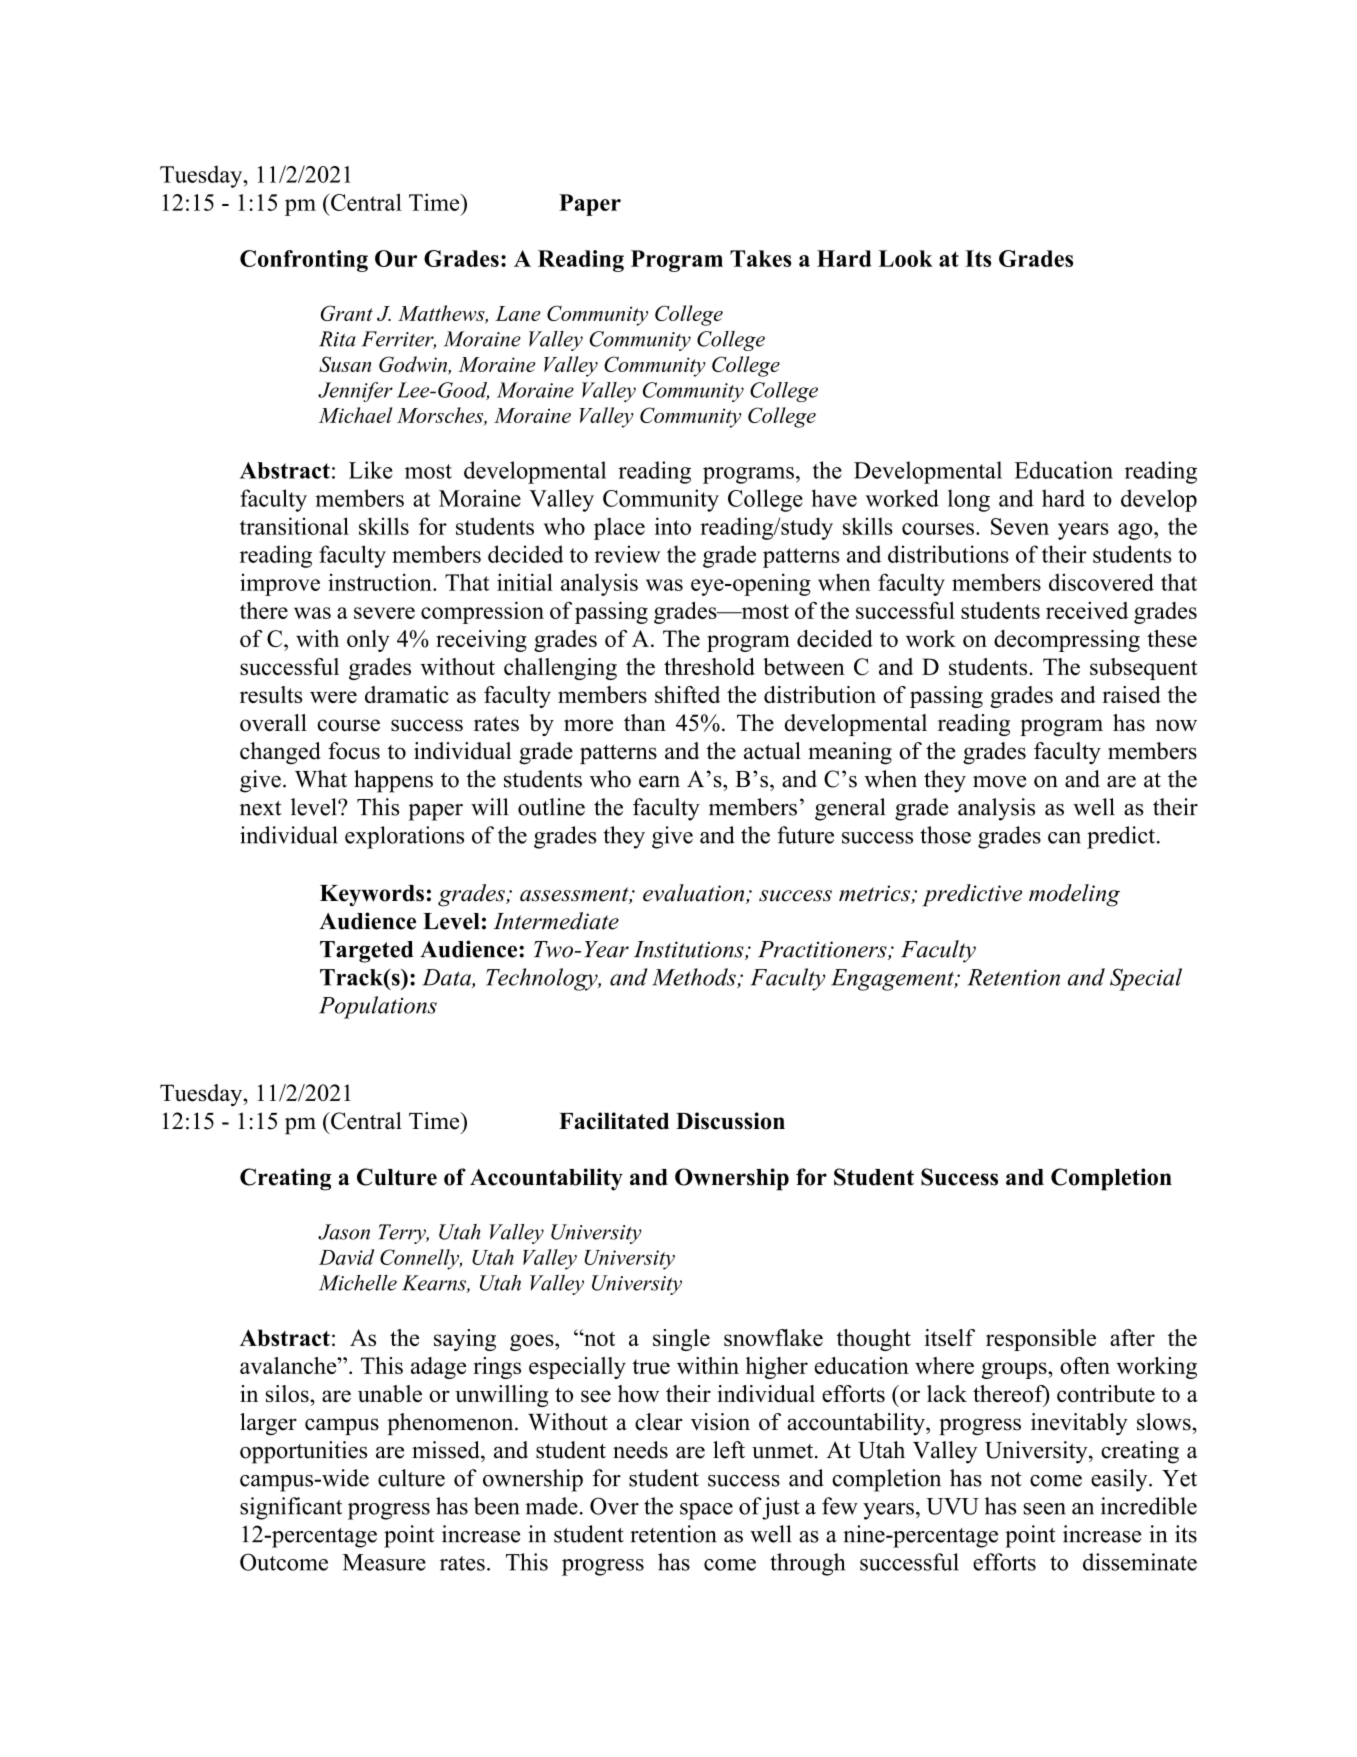 Image resolution: width=1357 pixels, height=1757 pixels. What do you see at coordinates (1045, 1509) in the screenshot?
I see `seen` at bounding box center [1045, 1509].
